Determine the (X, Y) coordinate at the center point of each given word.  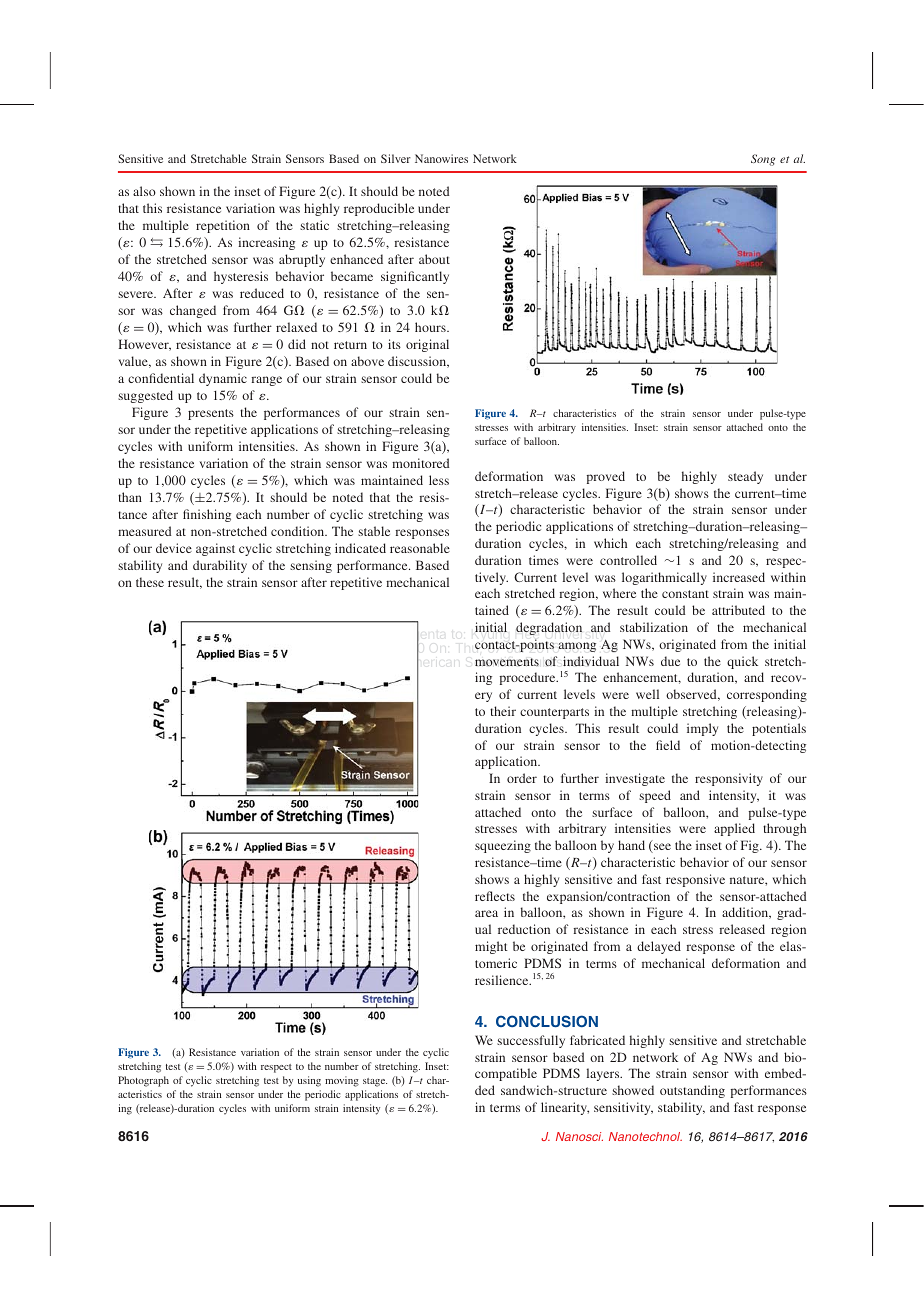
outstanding (692, 1091)
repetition (223, 226)
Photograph (143, 1081)
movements (507, 662)
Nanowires (441, 158)
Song (763, 160)
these (150, 582)
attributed (738, 610)
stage (375, 1082)
